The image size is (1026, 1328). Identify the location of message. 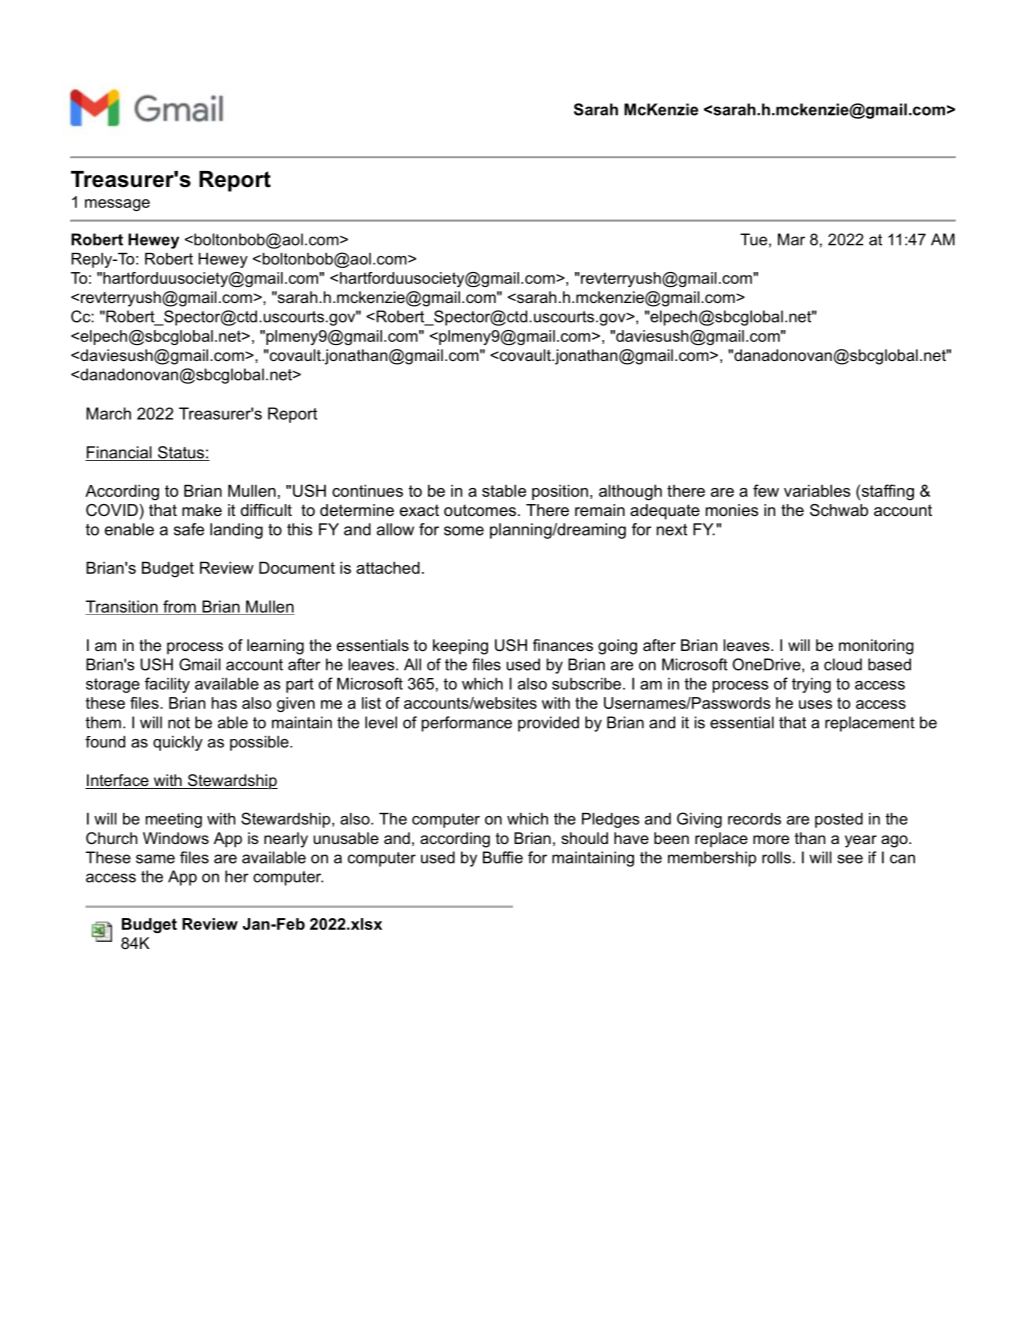
(117, 205).
